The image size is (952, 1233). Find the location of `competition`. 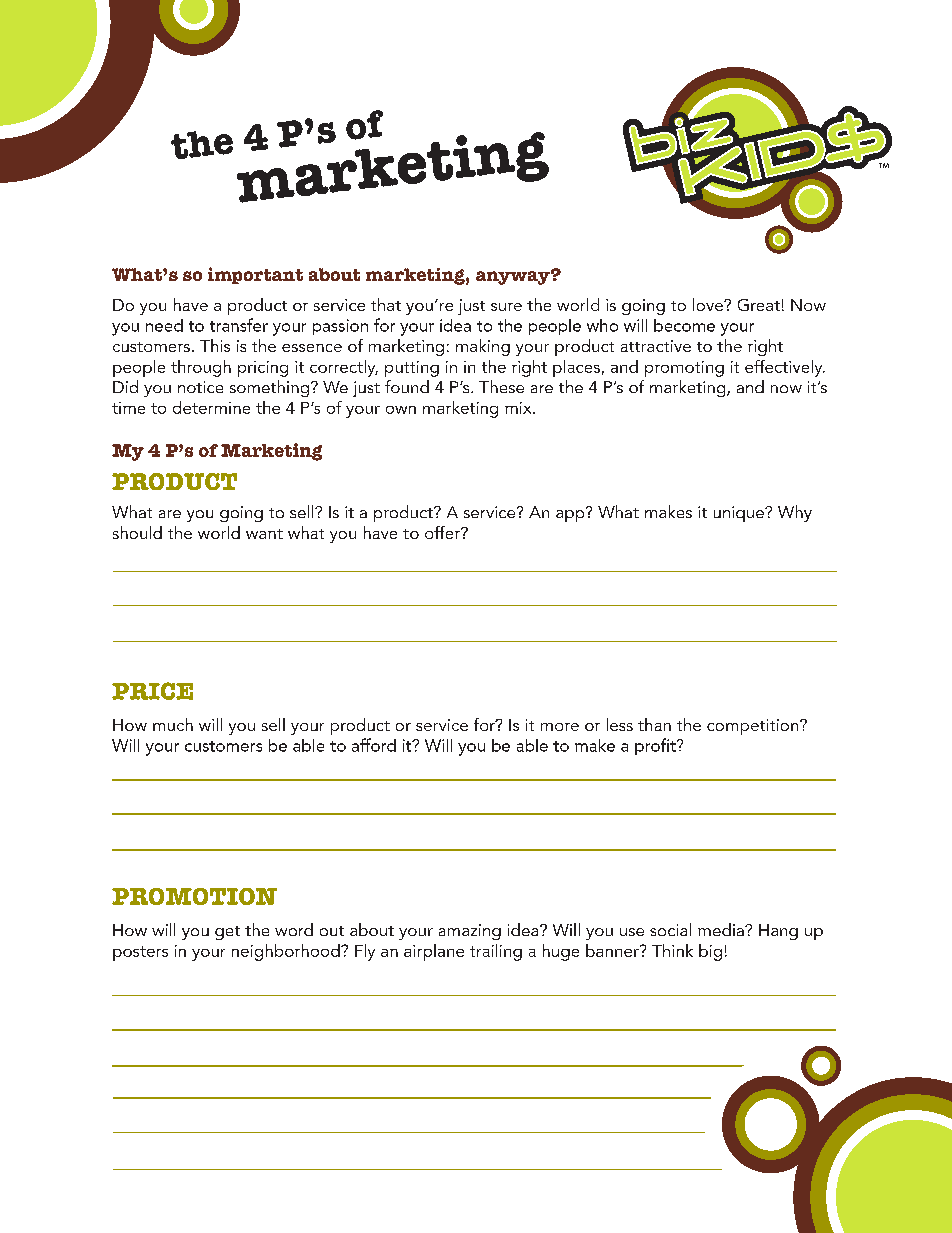

competition is located at coordinates (754, 727).
